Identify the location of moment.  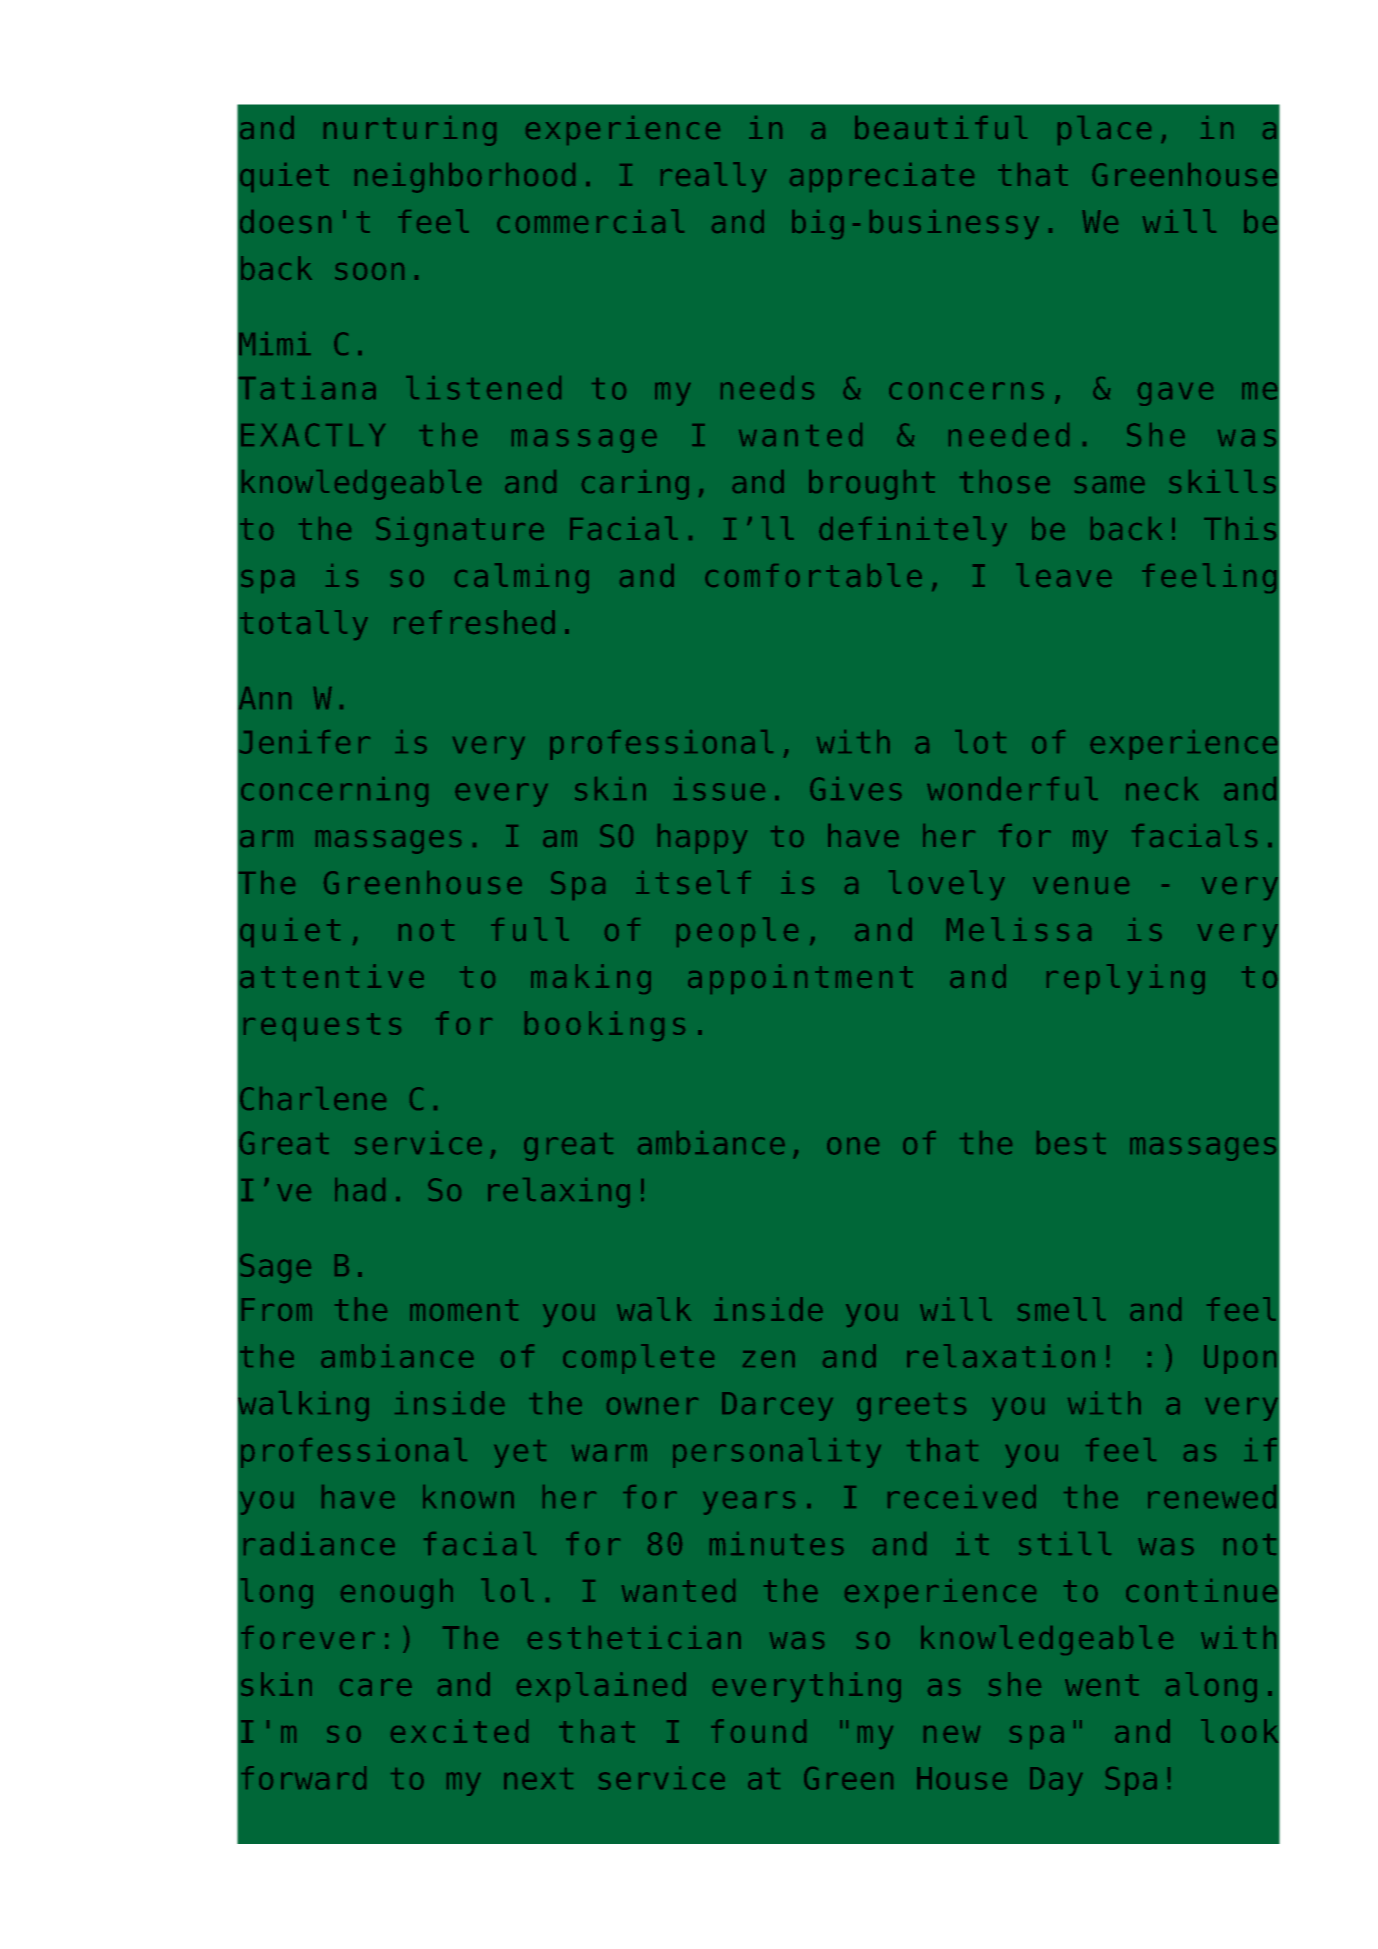
(464, 1310).
